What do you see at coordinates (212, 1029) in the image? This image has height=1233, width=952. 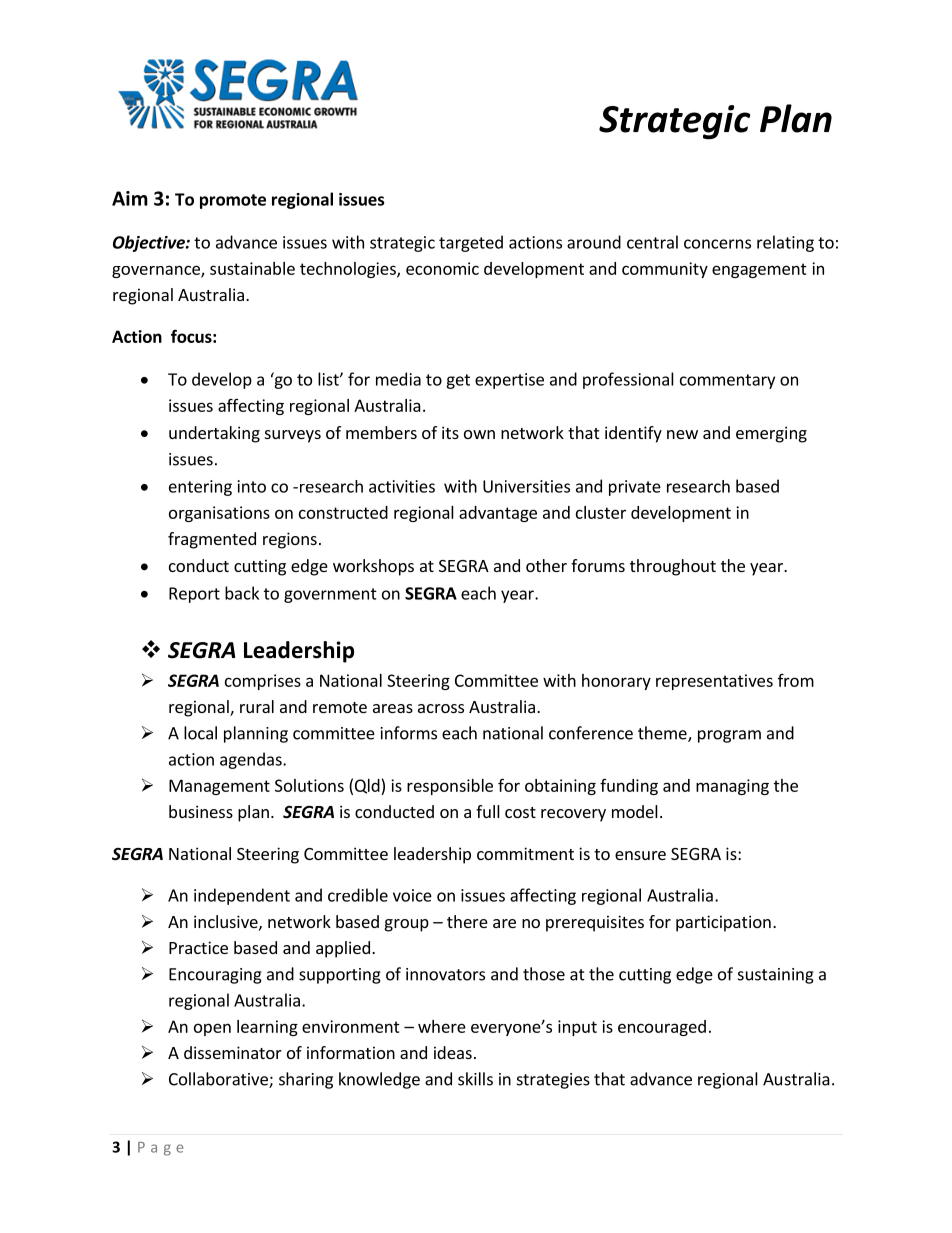 I see `open` at bounding box center [212, 1029].
